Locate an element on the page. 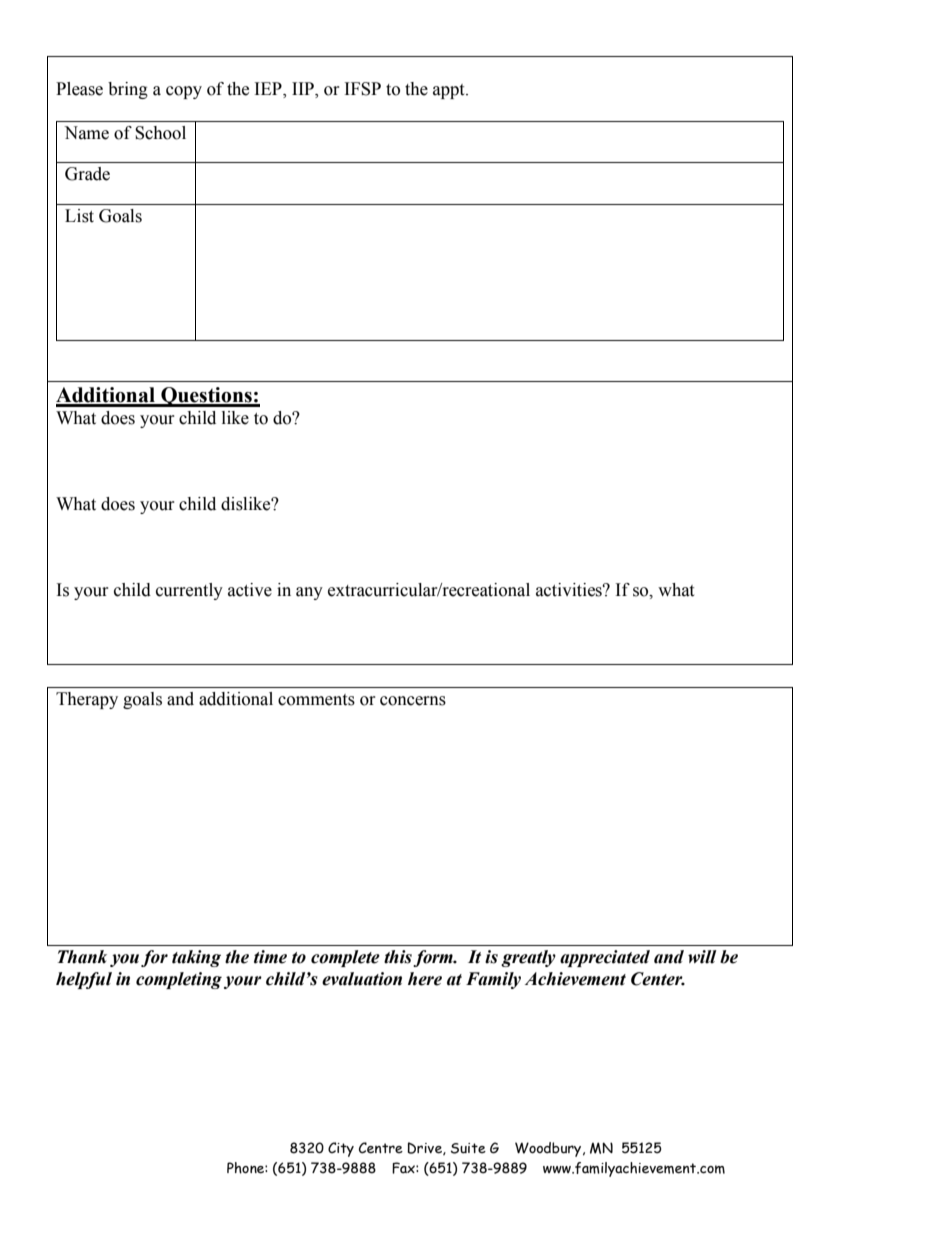 The width and height of the page is (952, 1233). concerns is located at coordinates (413, 701).
